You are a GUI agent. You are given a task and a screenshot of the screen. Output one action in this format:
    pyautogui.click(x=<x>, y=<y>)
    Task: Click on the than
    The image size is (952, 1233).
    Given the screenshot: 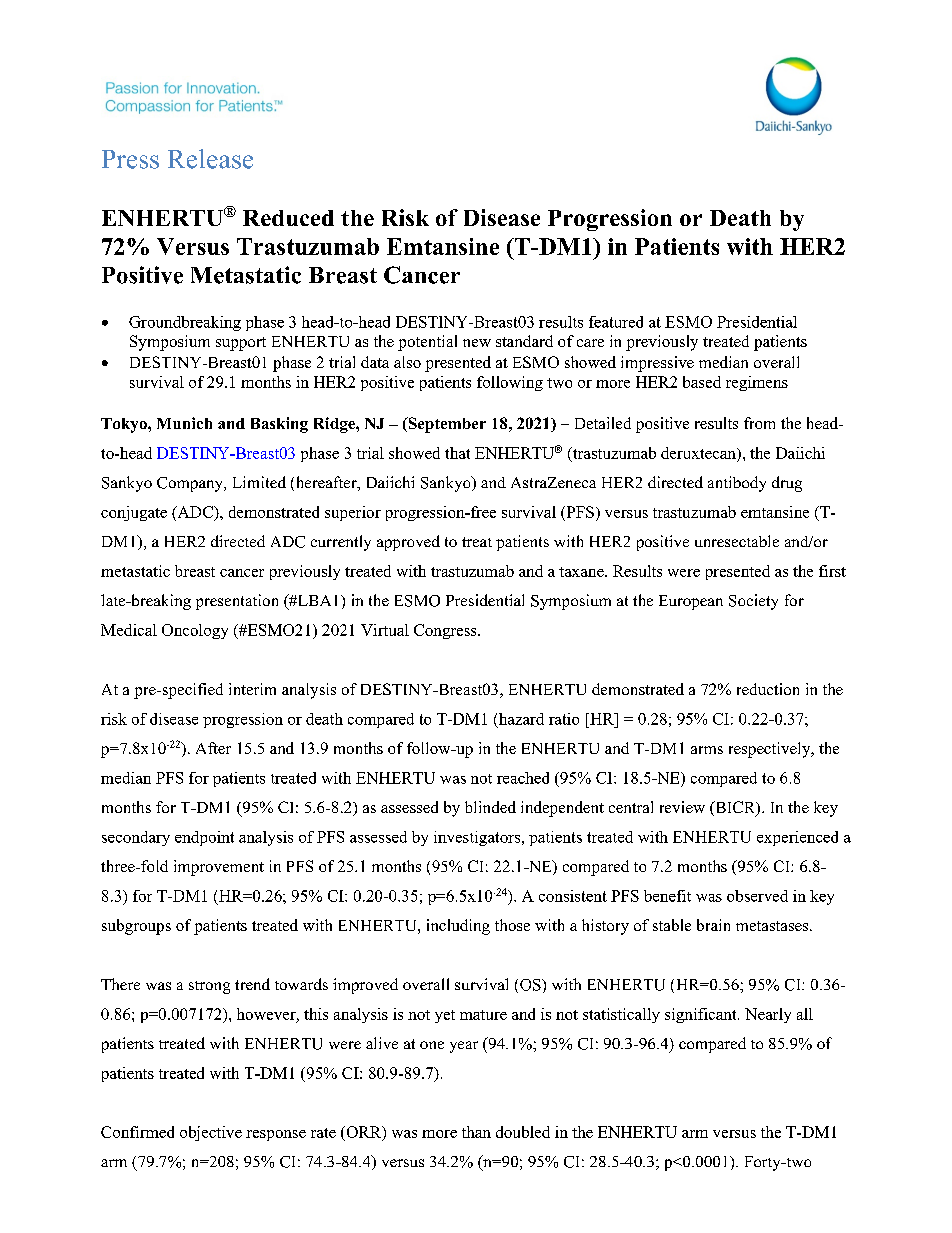 What is the action you would take?
    pyautogui.click(x=476, y=1132)
